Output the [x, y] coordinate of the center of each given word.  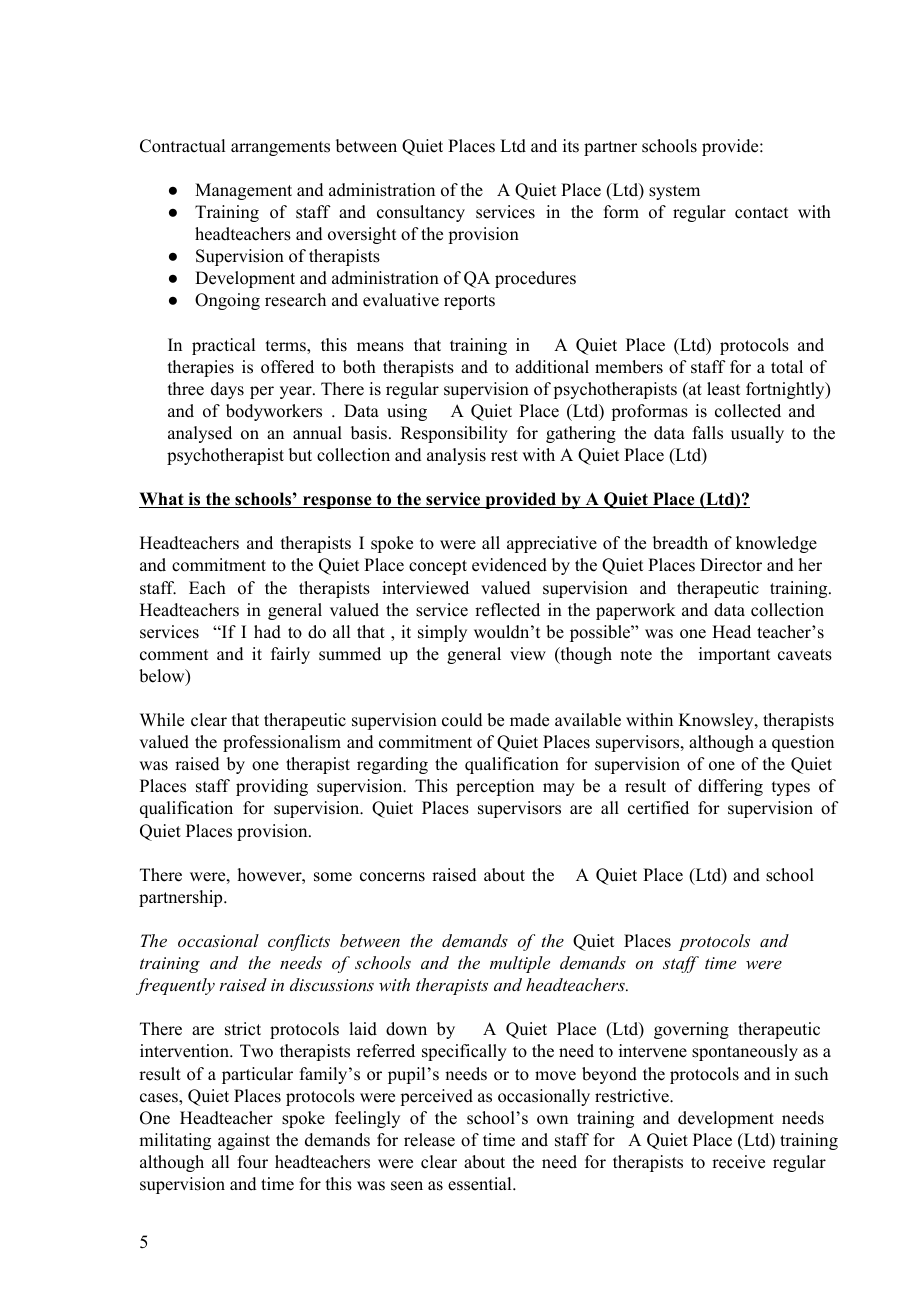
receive [738, 1162]
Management [243, 191]
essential [481, 1184]
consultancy [421, 213]
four [253, 1162]
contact [761, 213]
